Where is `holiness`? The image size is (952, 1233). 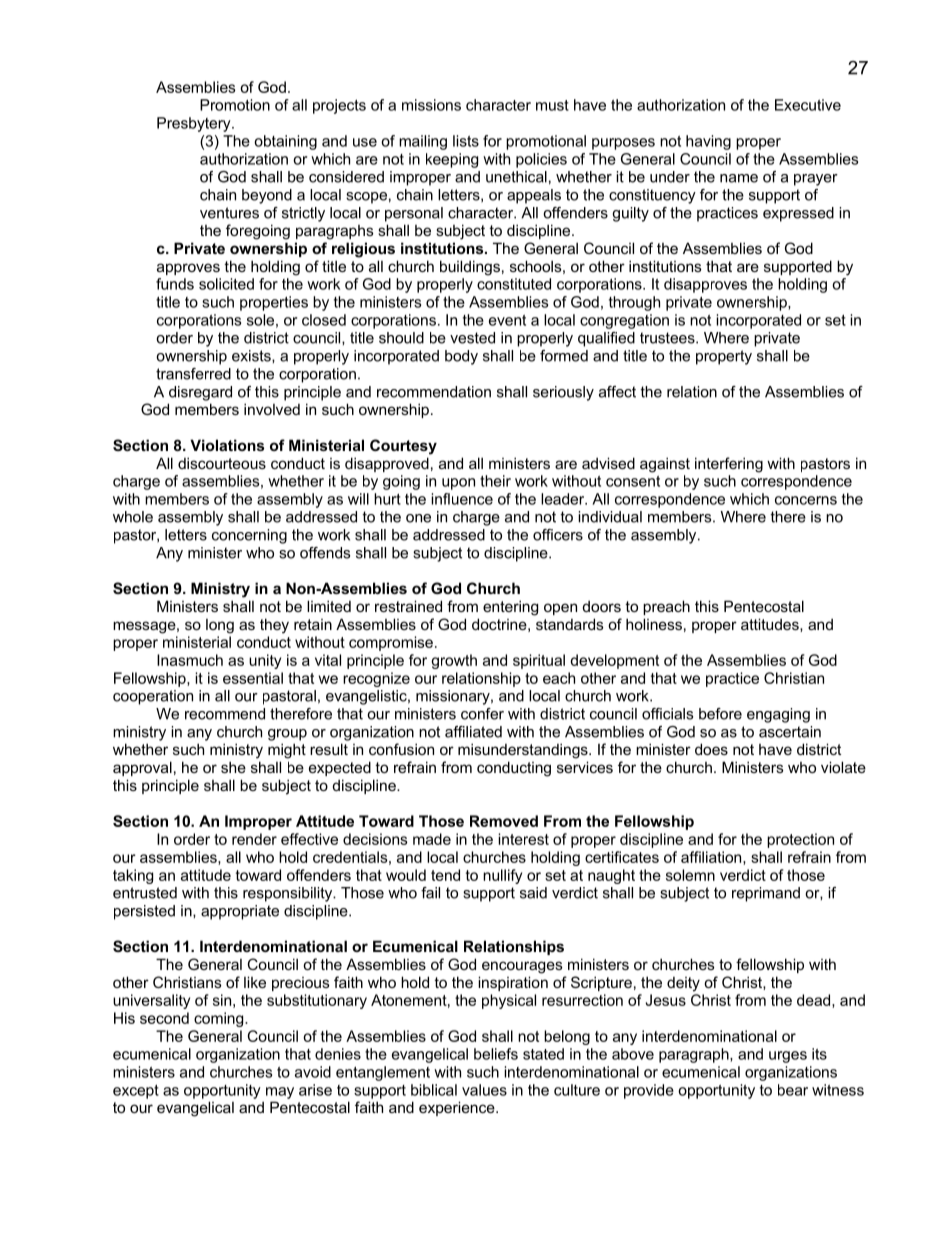 holiness is located at coordinates (654, 624).
